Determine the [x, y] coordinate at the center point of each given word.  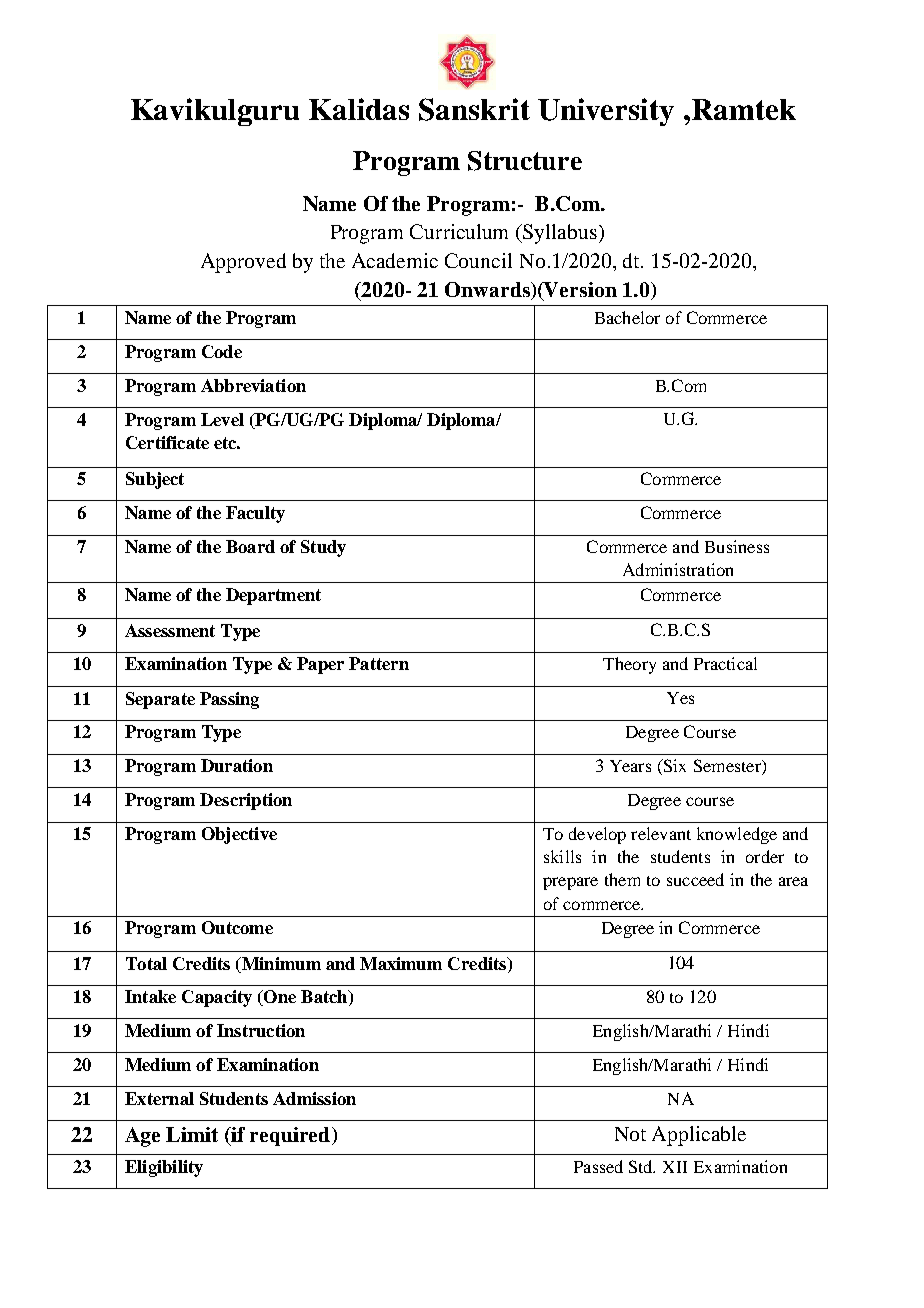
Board [250, 546]
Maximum [401, 963]
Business [737, 546]
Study [323, 548]
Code [222, 351]
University [606, 112]
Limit [192, 1134]
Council [478, 260]
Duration [237, 765]
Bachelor [627, 317]
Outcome [237, 927]
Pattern [379, 663]
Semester [728, 767]
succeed [695, 879]
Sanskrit [474, 109]
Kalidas [359, 109]
